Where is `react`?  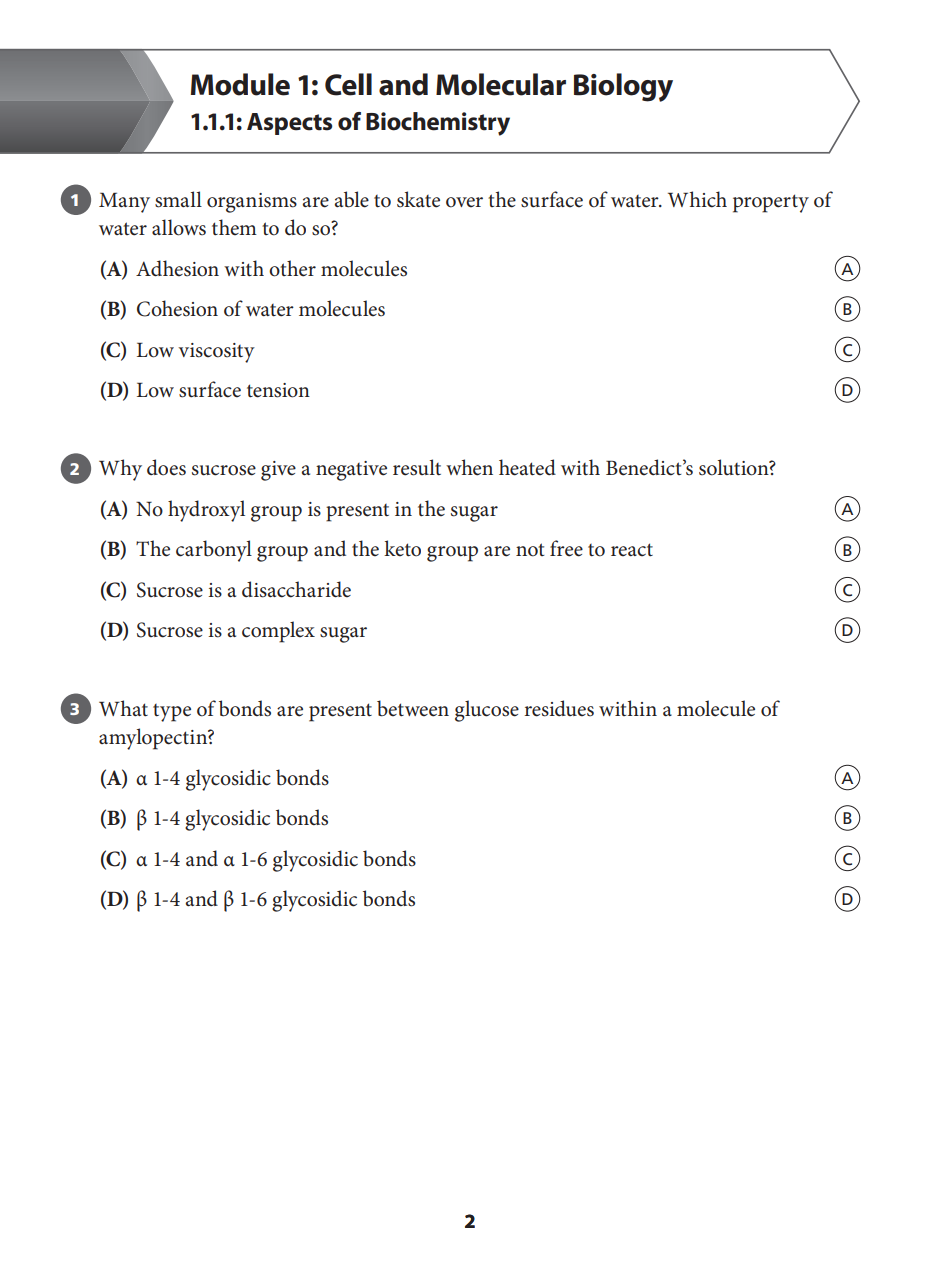 react is located at coordinates (632, 550).
